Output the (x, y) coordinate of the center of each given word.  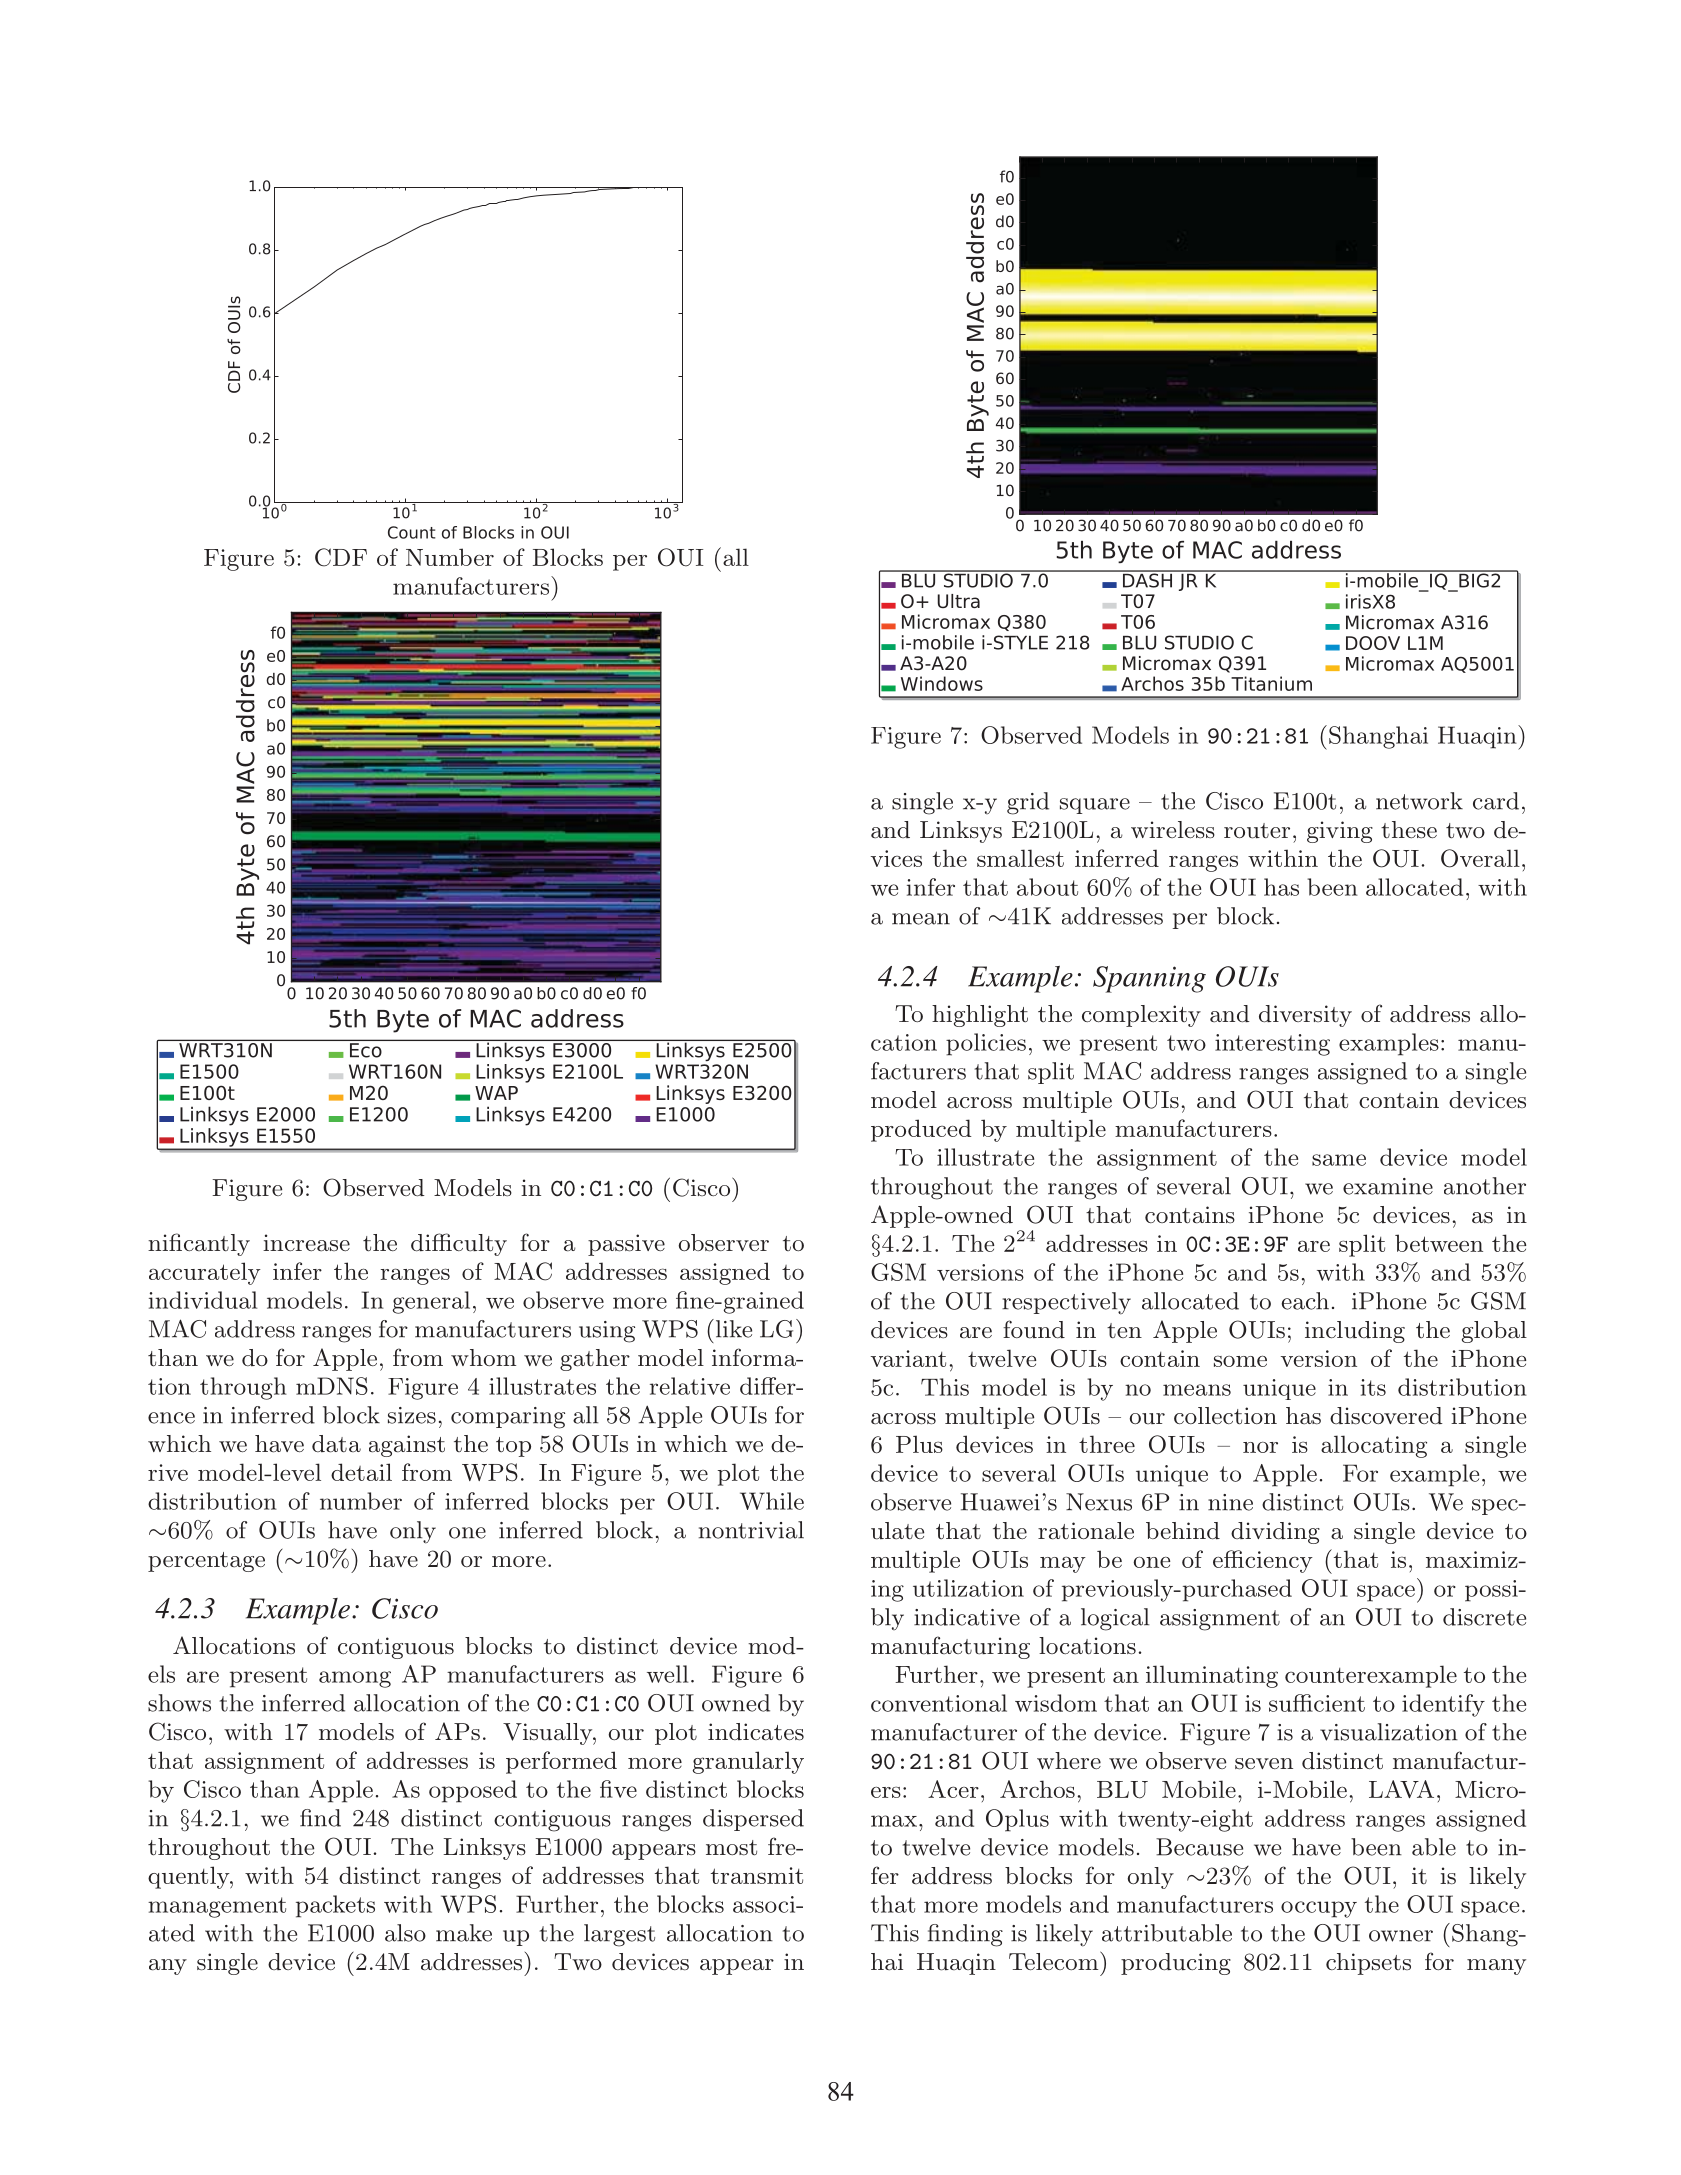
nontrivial (751, 1530)
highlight (980, 1016)
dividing (1275, 1533)
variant (908, 1358)
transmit (757, 1875)
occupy (1319, 1909)
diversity (1305, 1016)
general (431, 1302)
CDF (341, 557)
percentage (206, 1562)
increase (306, 1243)
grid (1028, 803)
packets (335, 1906)
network (1419, 801)
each (1305, 1301)
